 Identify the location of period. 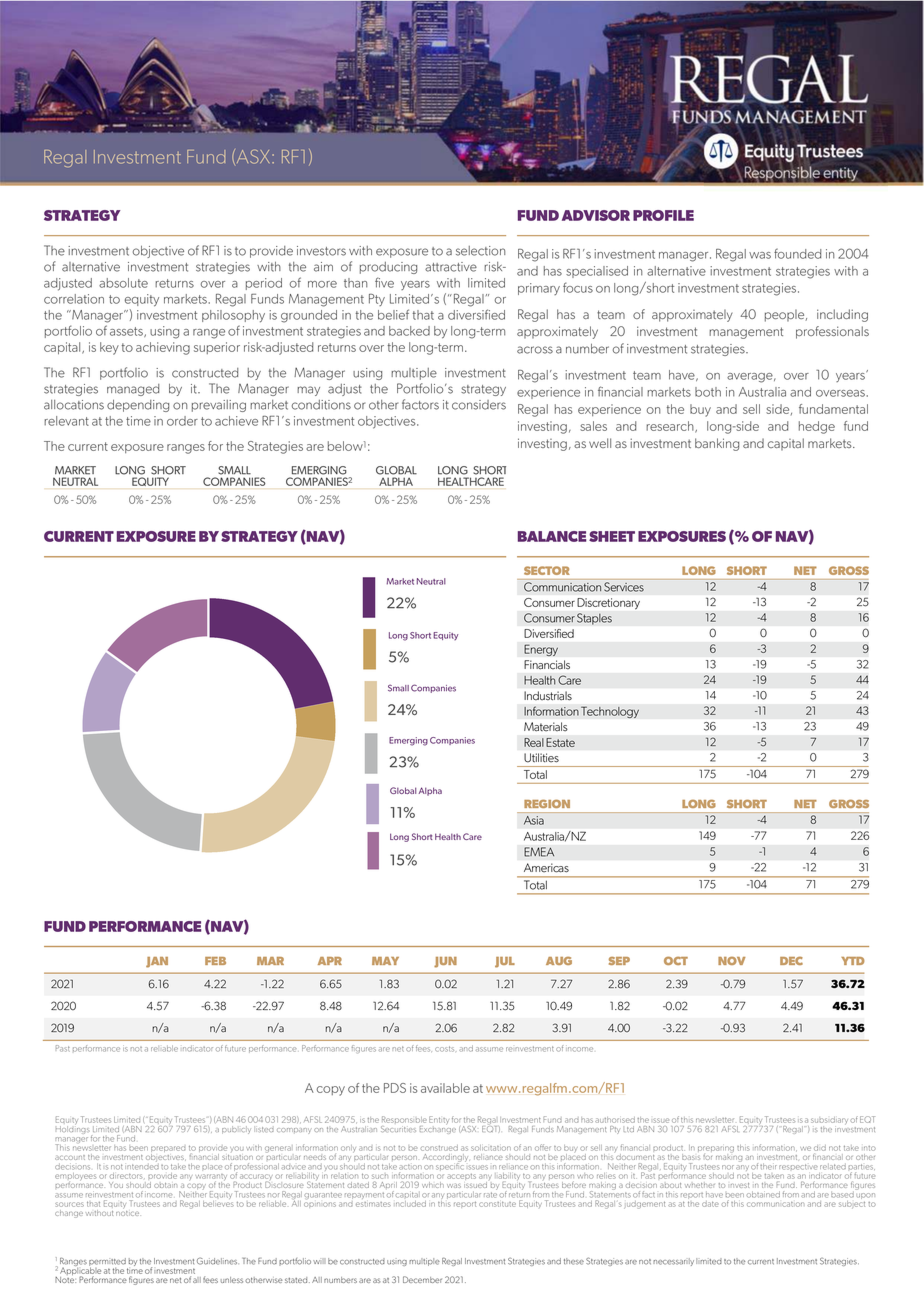
(264, 284).
